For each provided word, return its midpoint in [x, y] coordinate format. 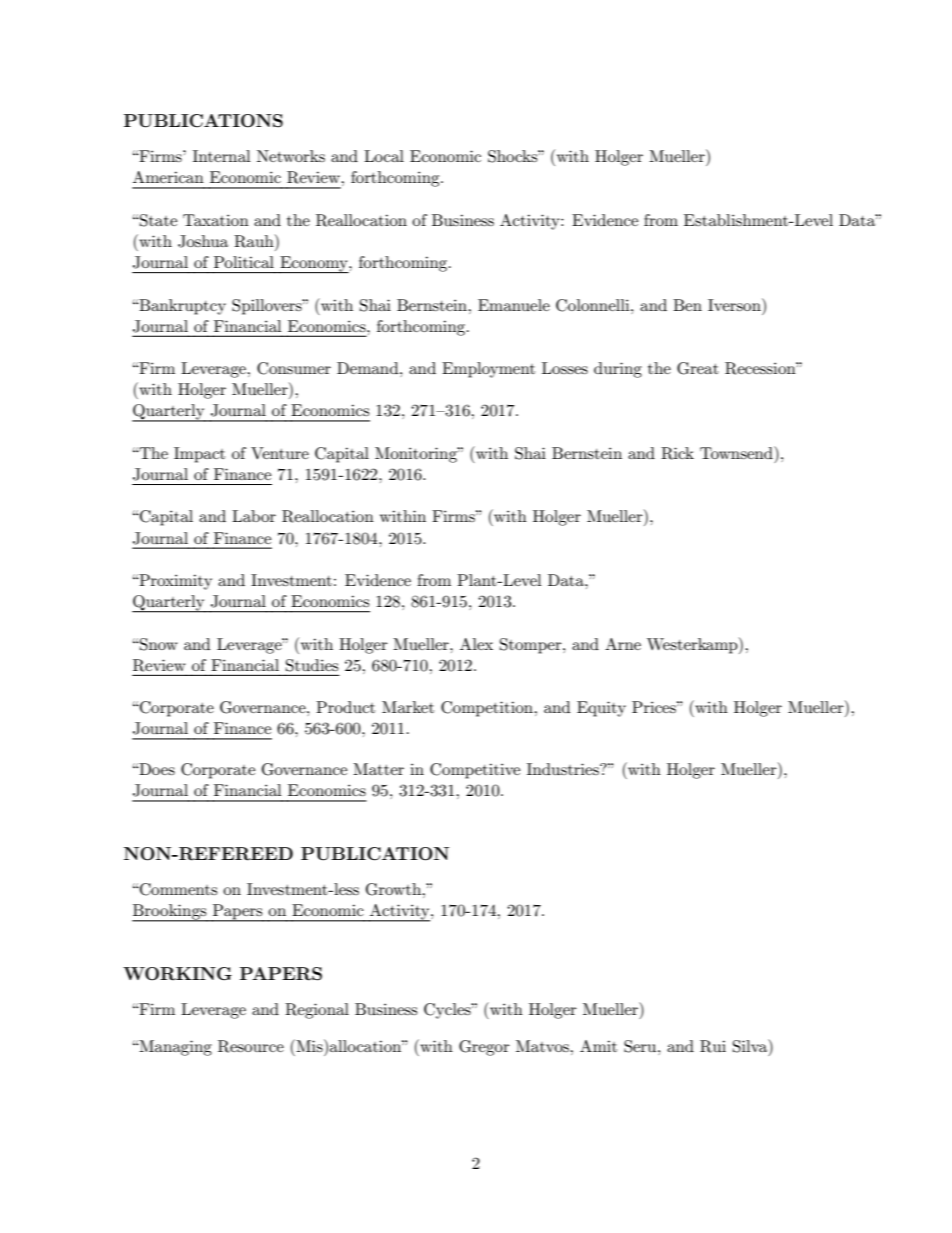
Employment [488, 370]
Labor [254, 516]
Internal [222, 156]
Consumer [294, 368]
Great [698, 368]
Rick [677, 453]
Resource [251, 1046]
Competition [488, 709]
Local [384, 156]
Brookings [170, 913]
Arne [623, 644]
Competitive [475, 771]
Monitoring [417, 455]
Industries [564, 769]
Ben [687, 305]
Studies [312, 665]
